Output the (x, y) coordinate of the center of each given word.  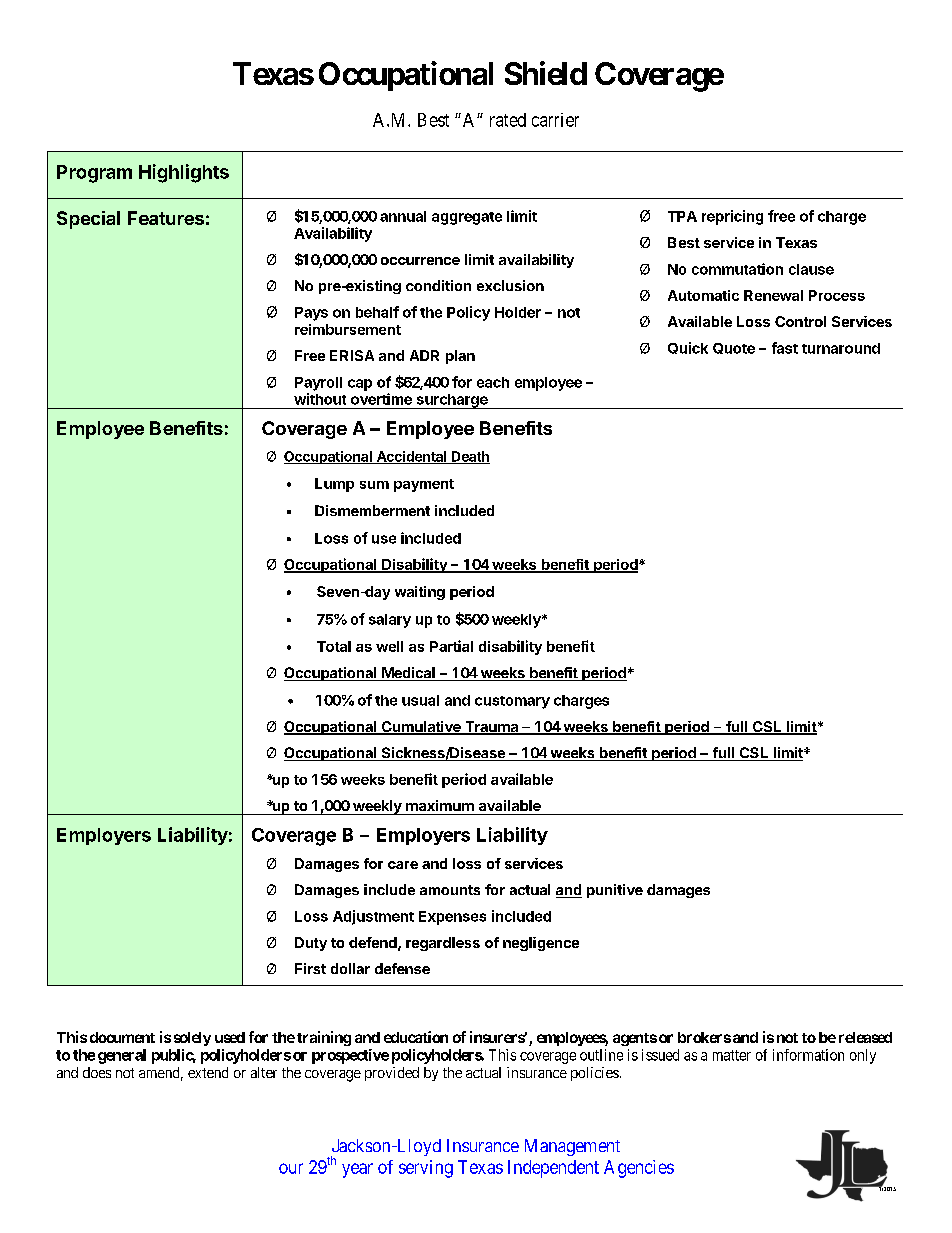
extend (208, 1072)
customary (512, 702)
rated (508, 120)
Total (334, 646)
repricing (732, 217)
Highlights (184, 173)
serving (426, 1169)
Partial (451, 646)
